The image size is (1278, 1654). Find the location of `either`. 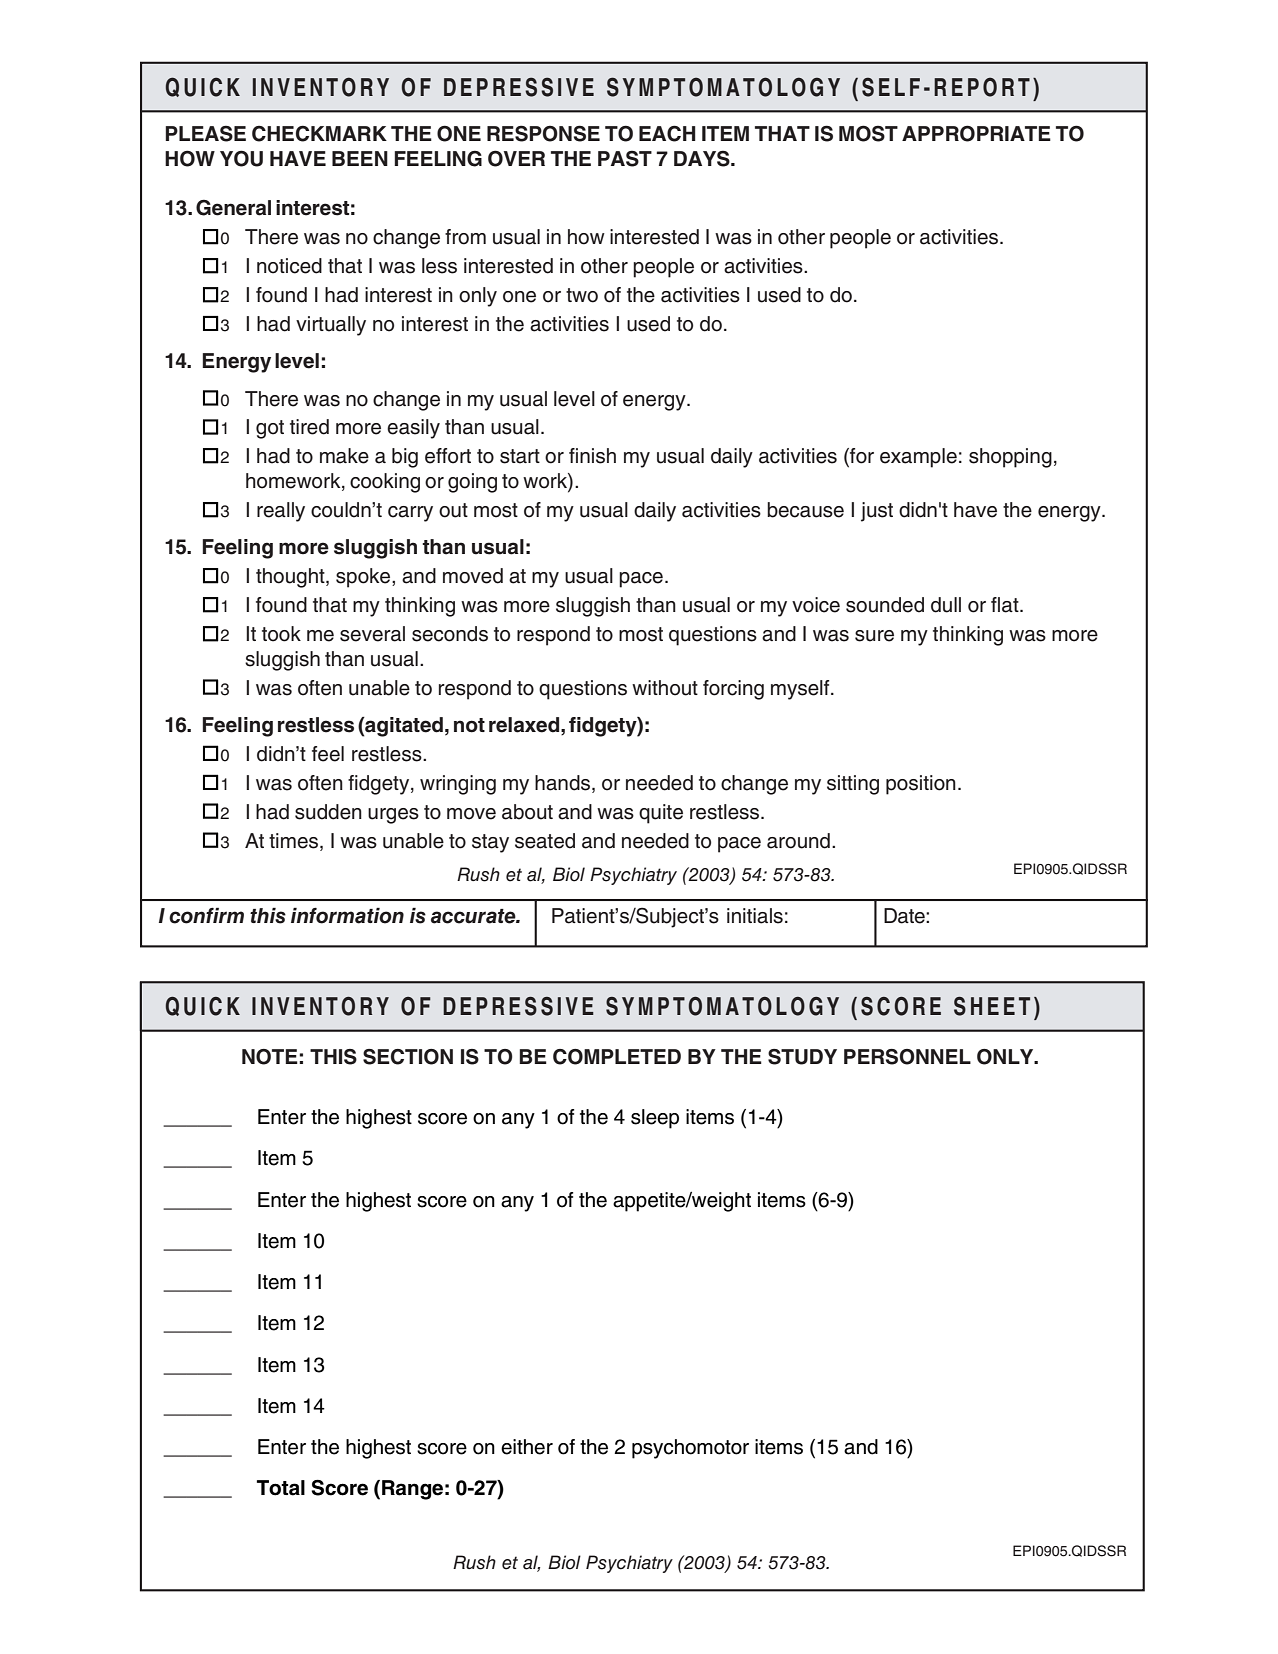

either is located at coordinates (527, 1447).
